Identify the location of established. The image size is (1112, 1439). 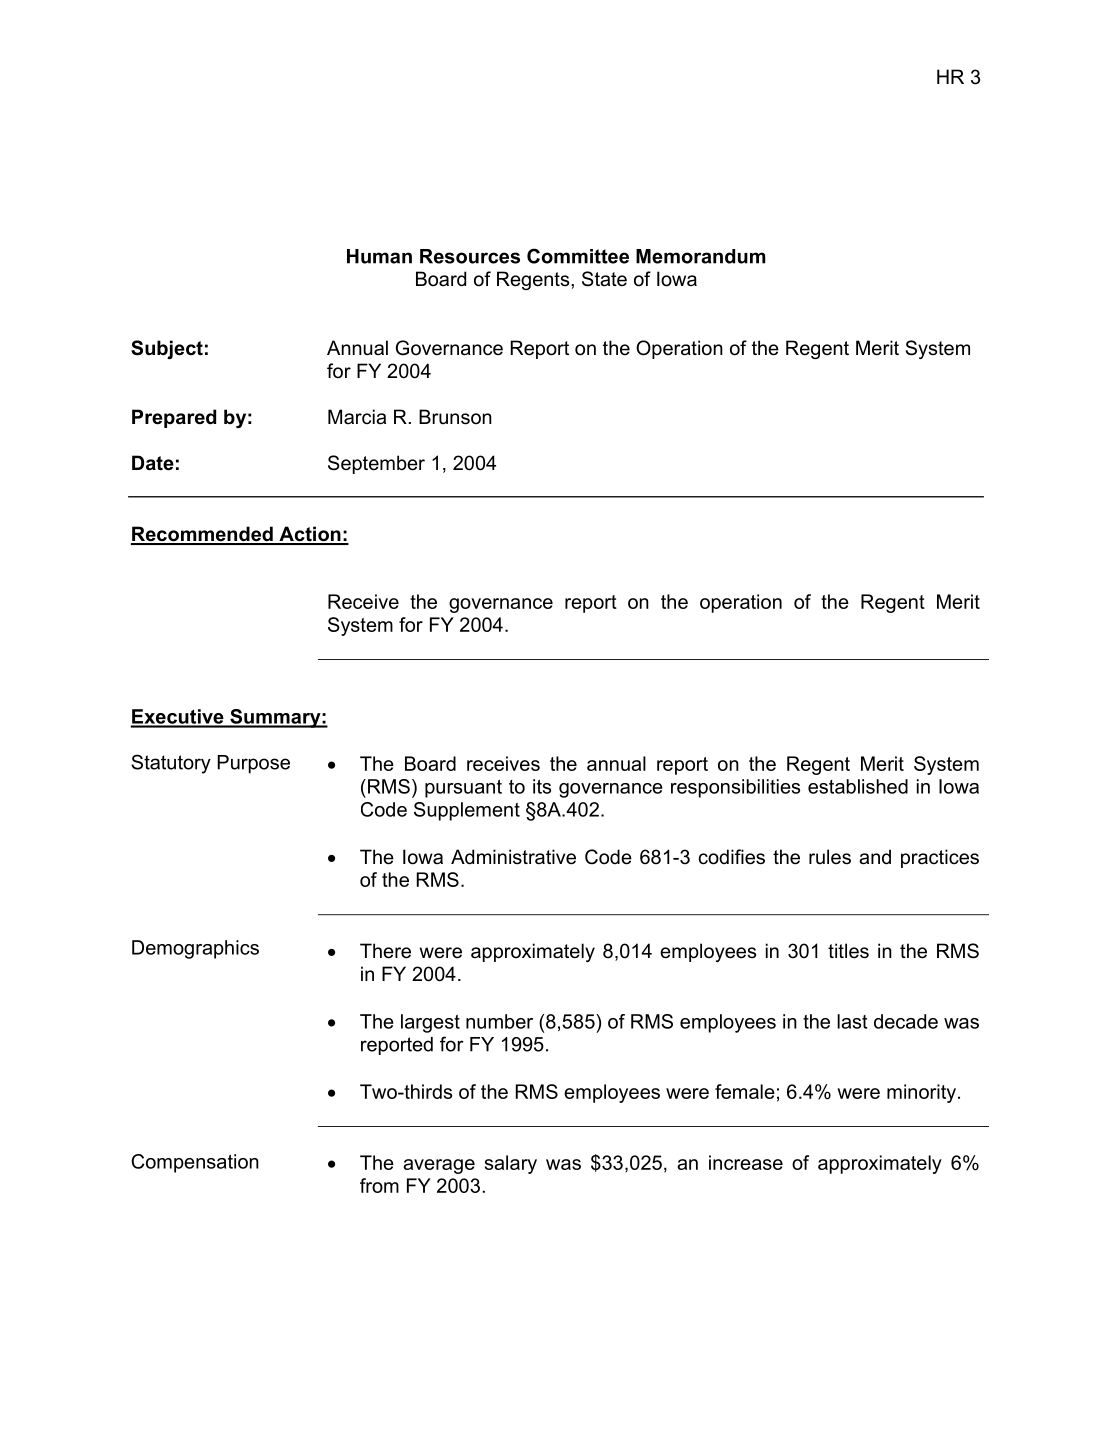
(858, 786).
